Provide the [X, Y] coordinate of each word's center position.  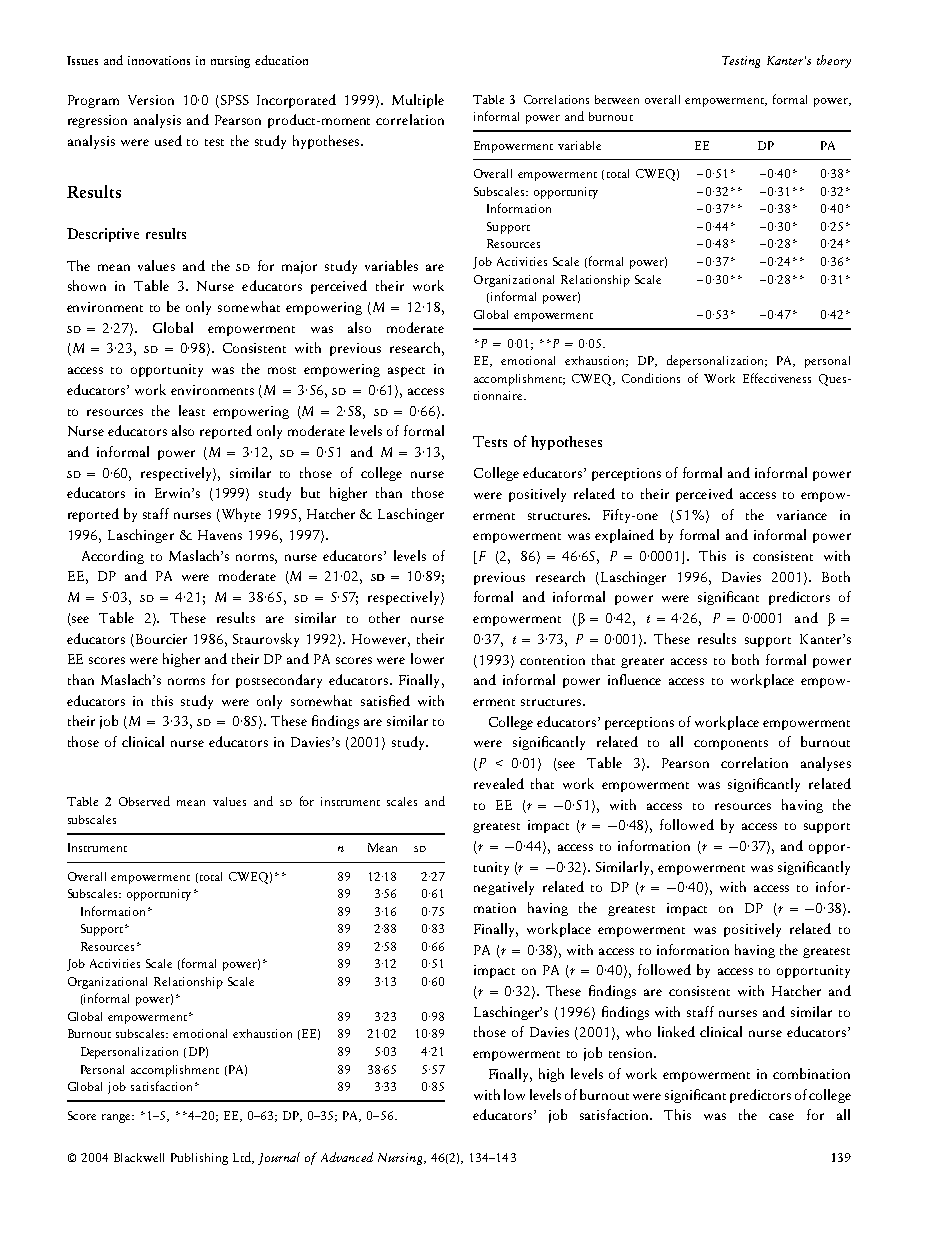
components [731, 745]
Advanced [347, 1157]
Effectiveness [777, 378]
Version [151, 100]
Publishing [199, 1159]
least [192, 410]
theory [834, 61]
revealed [499, 783]
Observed [144, 801]
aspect [406, 372]
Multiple [418, 101]
